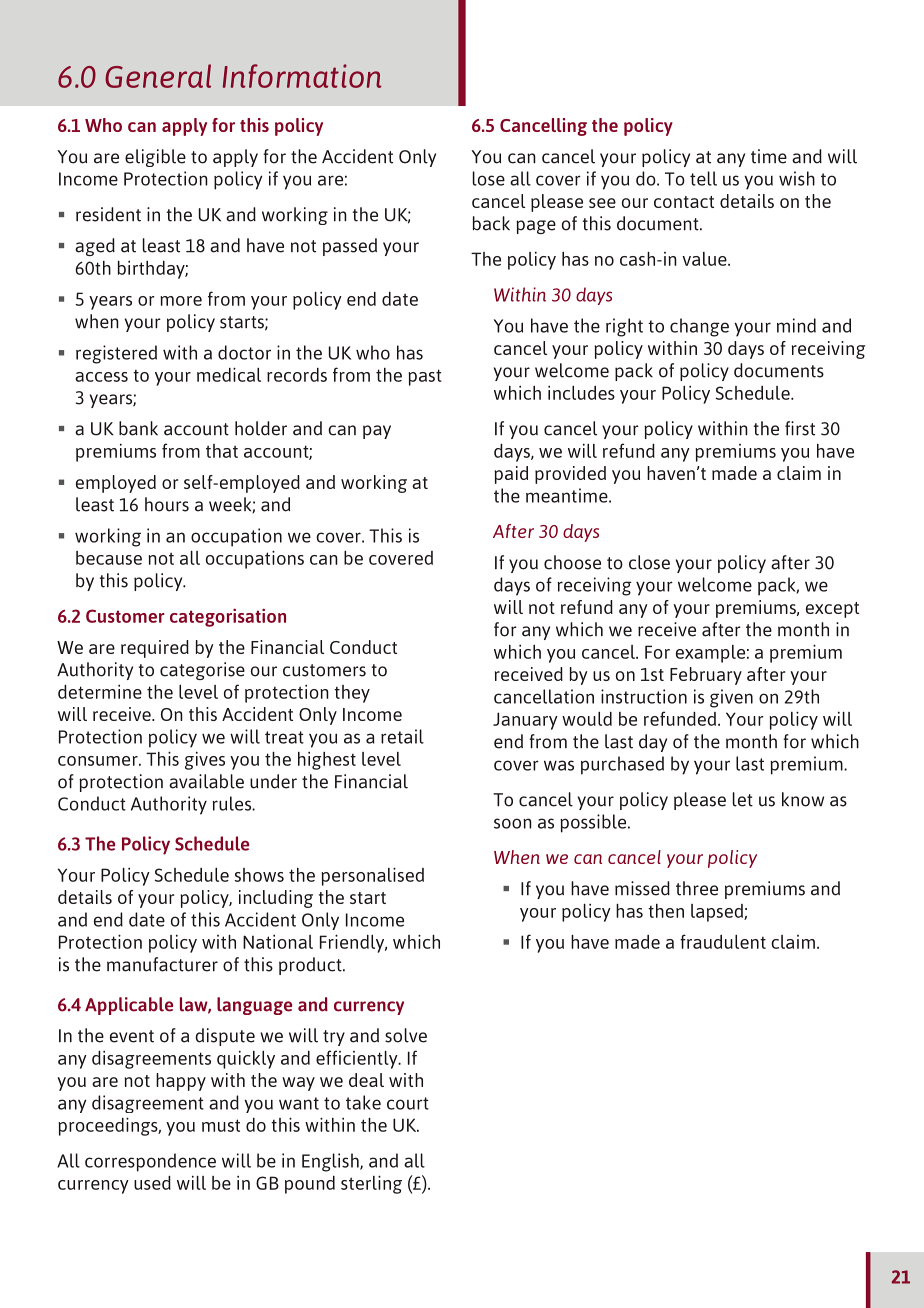  Describe the element at coordinates (408, 1103) in the document. I see `court` at that location.
